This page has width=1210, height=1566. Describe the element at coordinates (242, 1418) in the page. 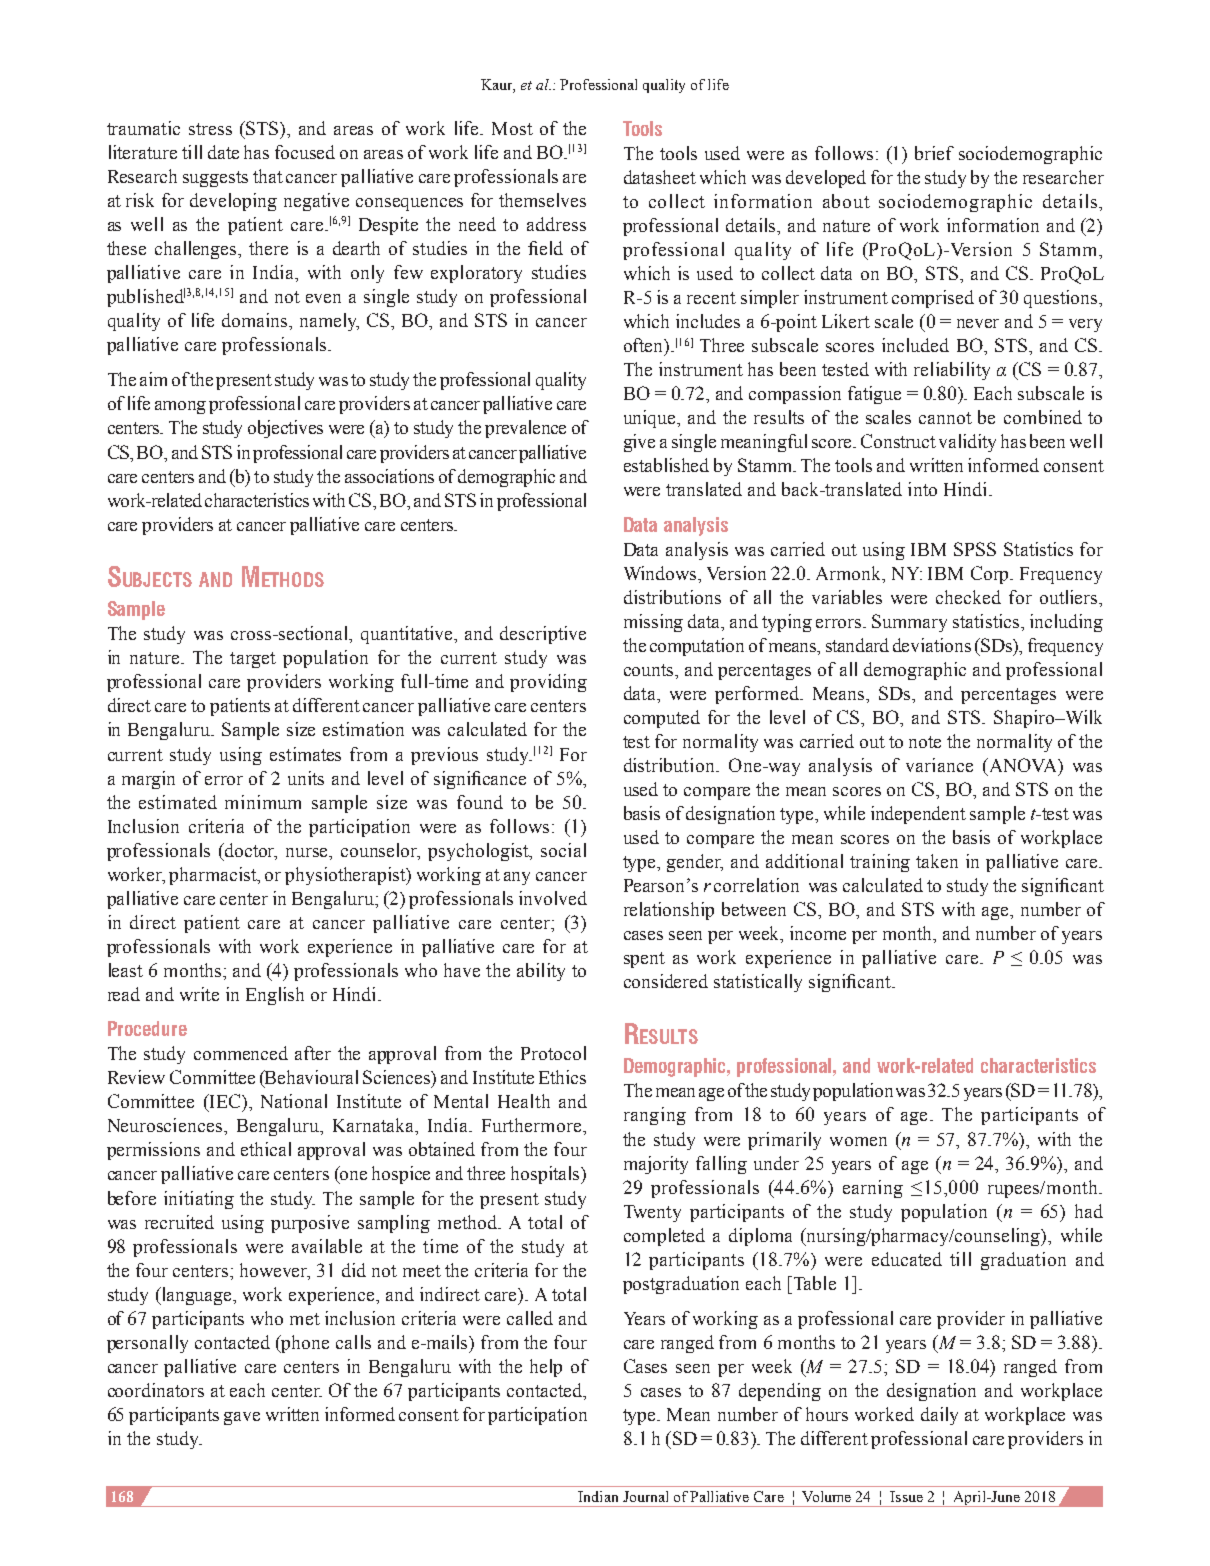

I see `gave` at that location.
